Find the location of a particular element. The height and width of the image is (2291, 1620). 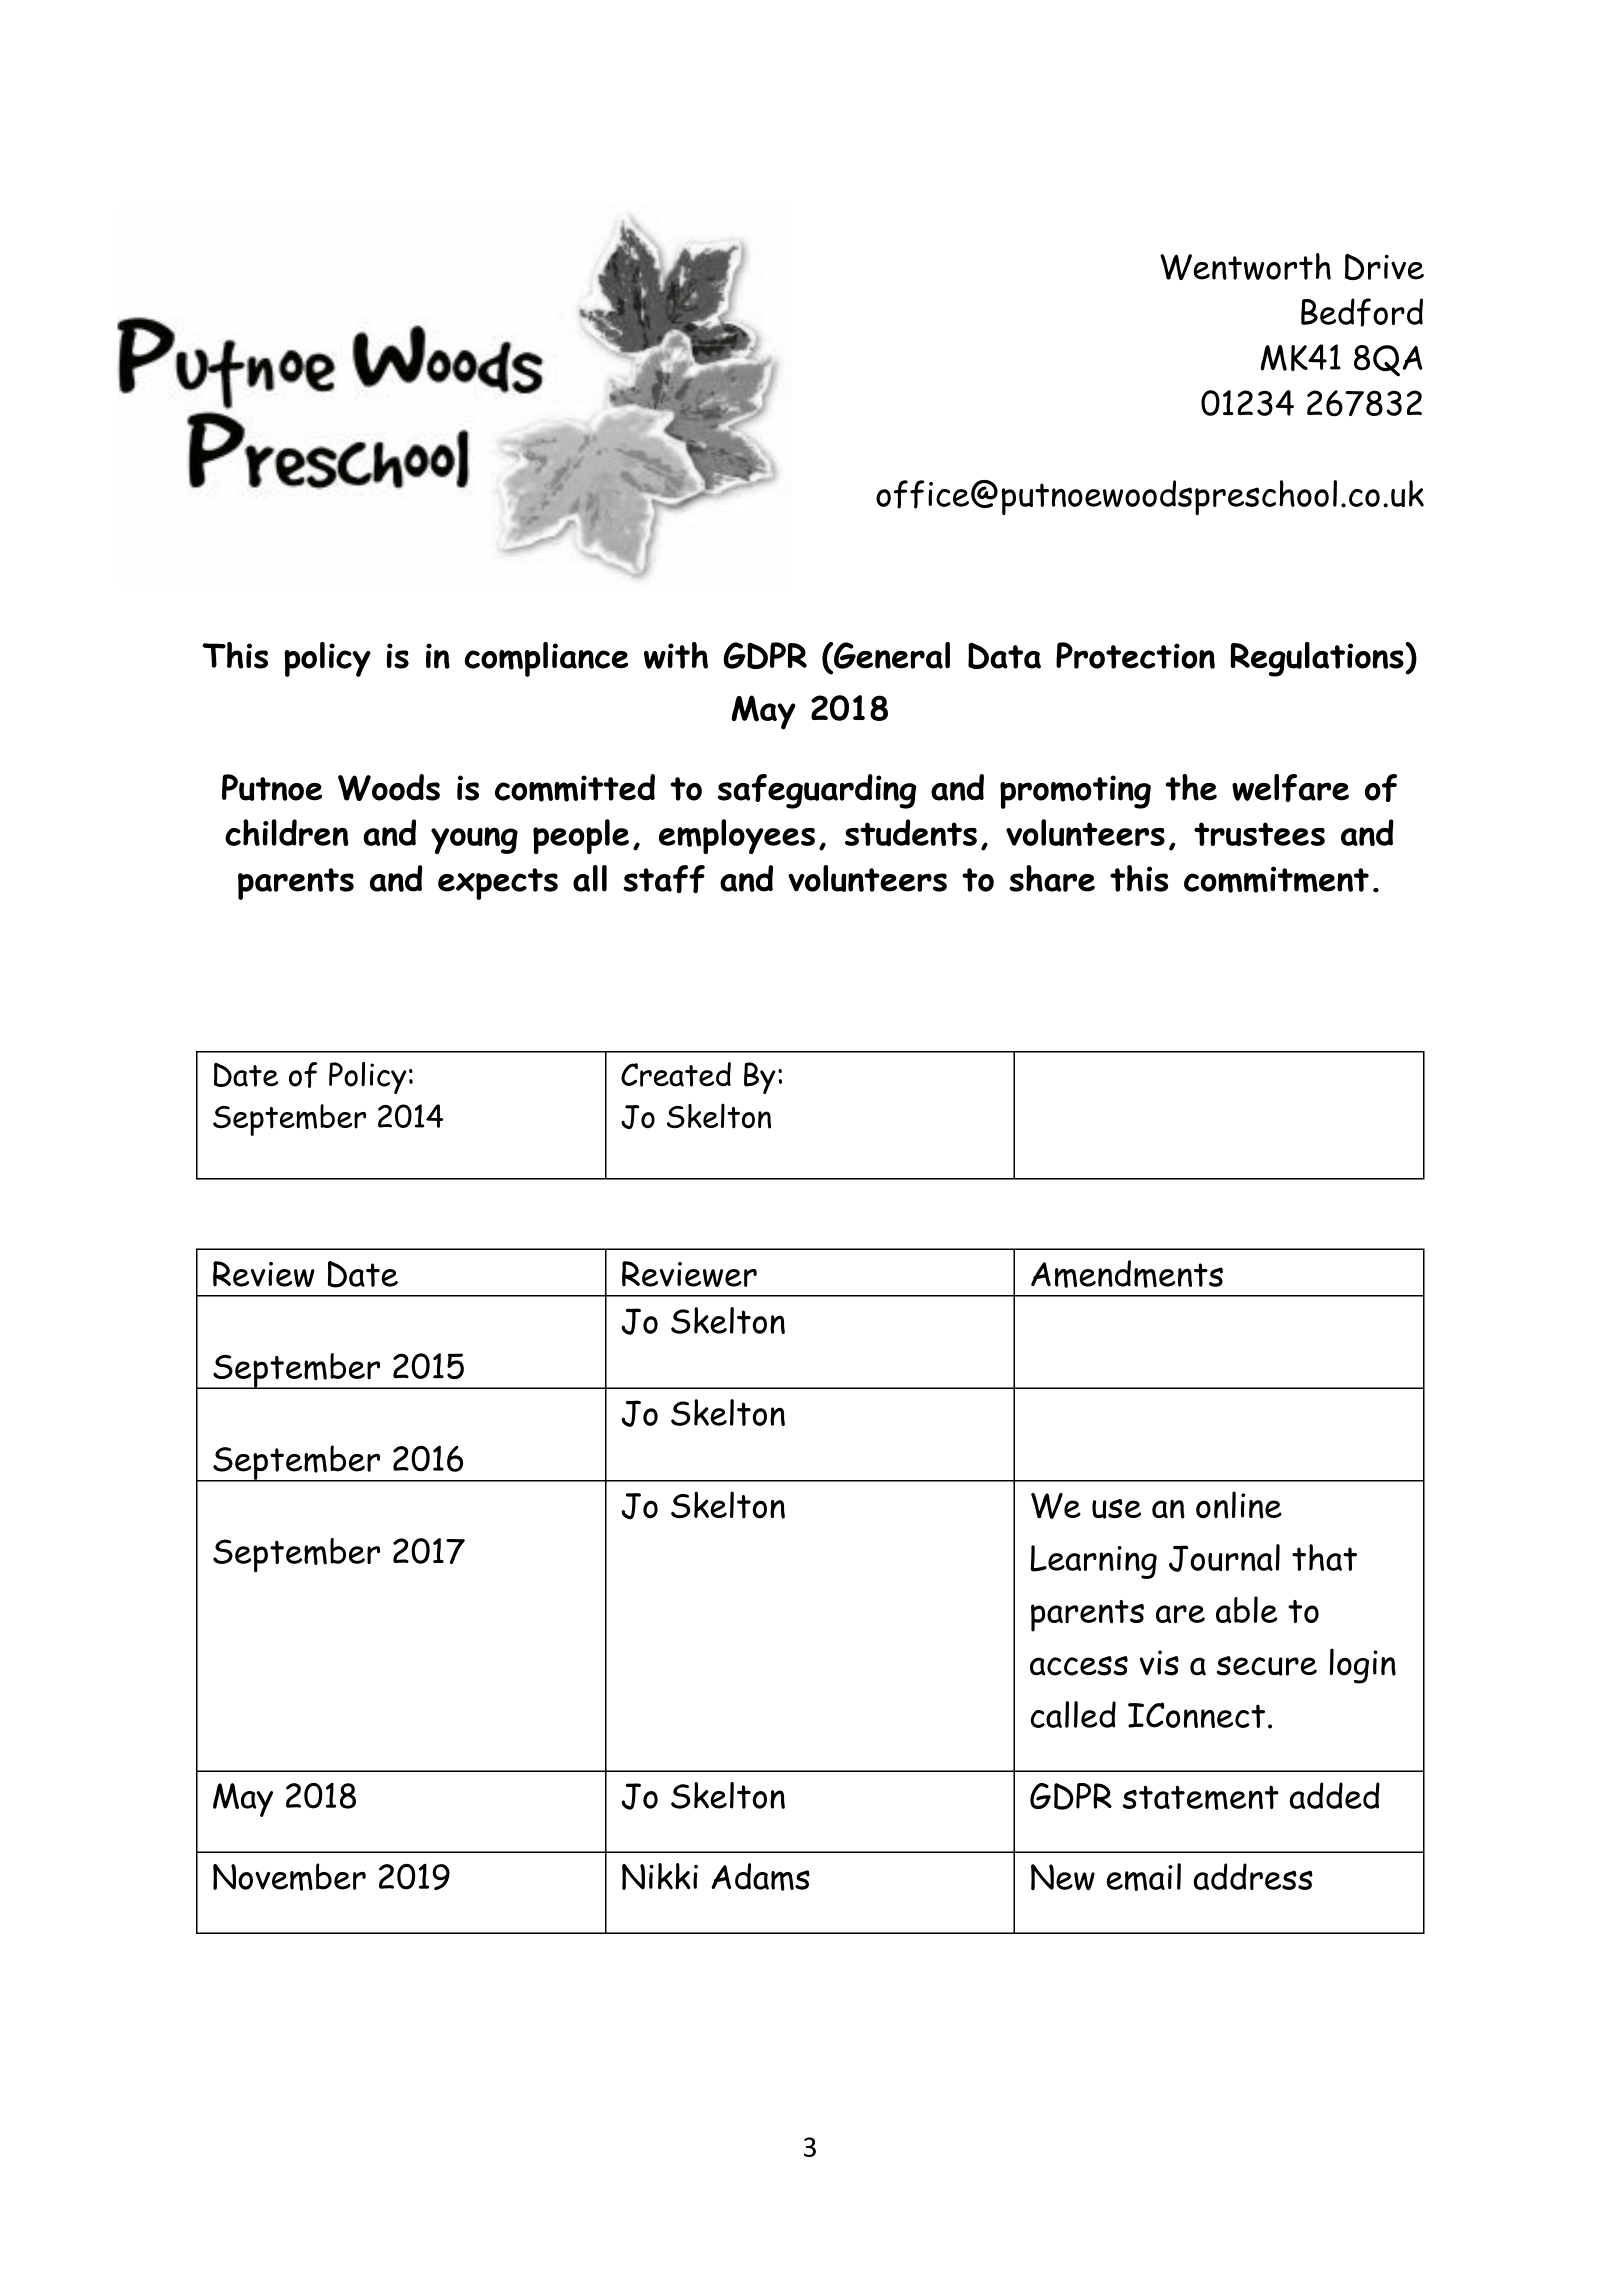

young is located at coordinates (474, 840).
